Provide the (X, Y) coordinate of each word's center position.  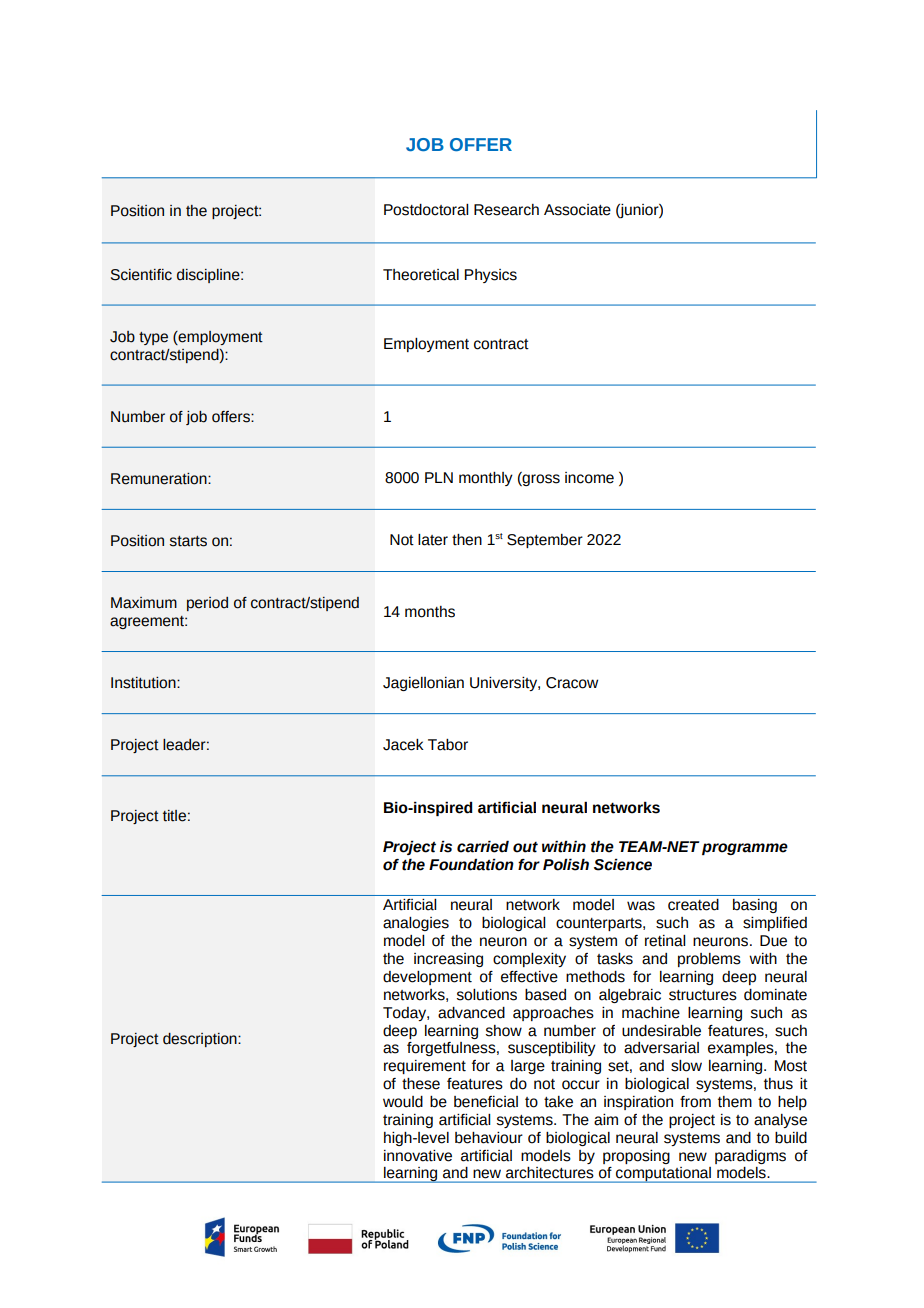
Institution (144, 683)
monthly (486, 479)
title (174, 816)
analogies (416, 924)
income (589, 478)
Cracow (572, 683)
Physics (491, 276)
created (693, 905)
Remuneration (160, 479)
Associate (577, 210)
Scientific (141, 275)
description (201, 1040)
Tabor (448, 745)
